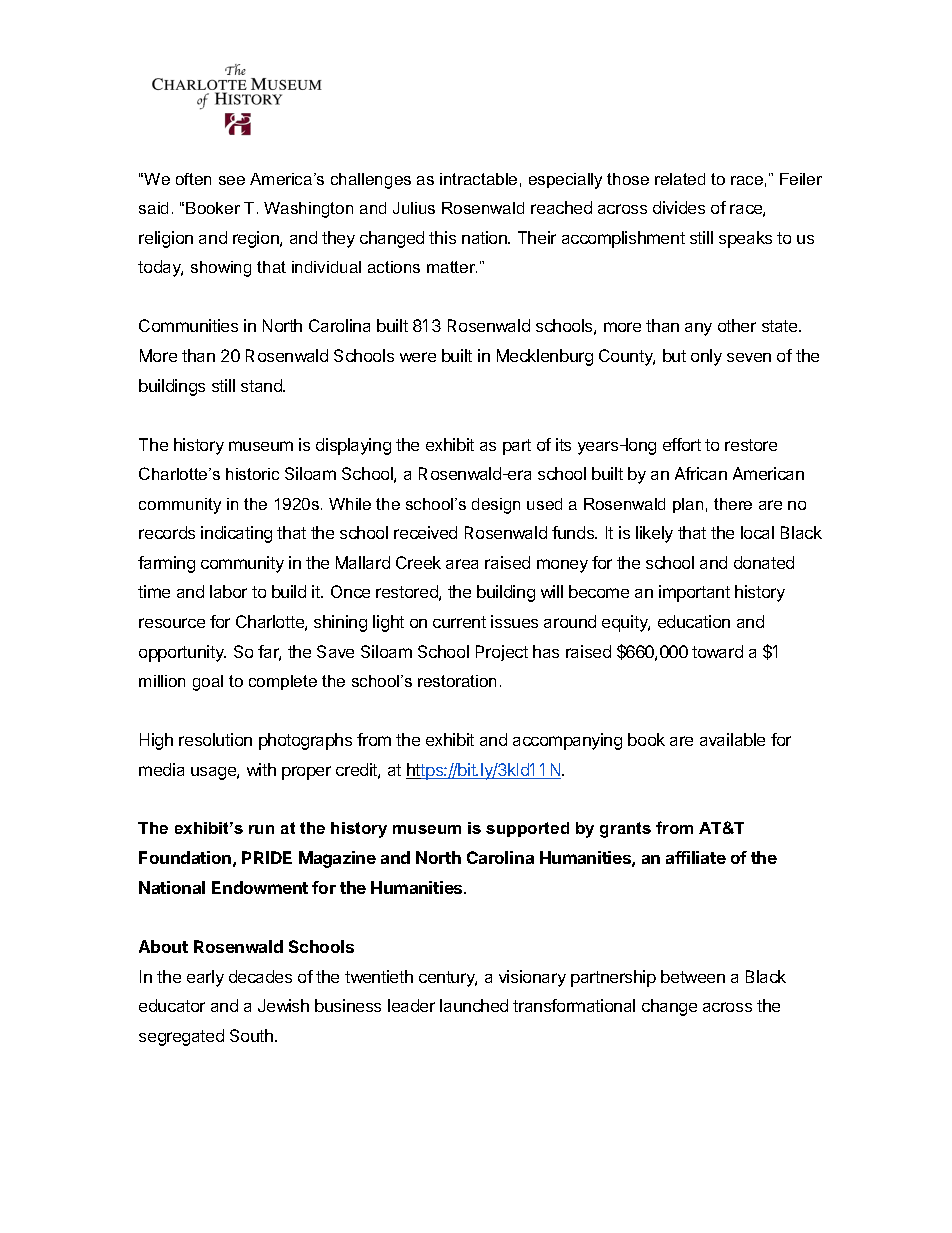 Image resolution: width=952 pixels, height=1233 pixels. I want to click on intractable, so click(478, 179).
